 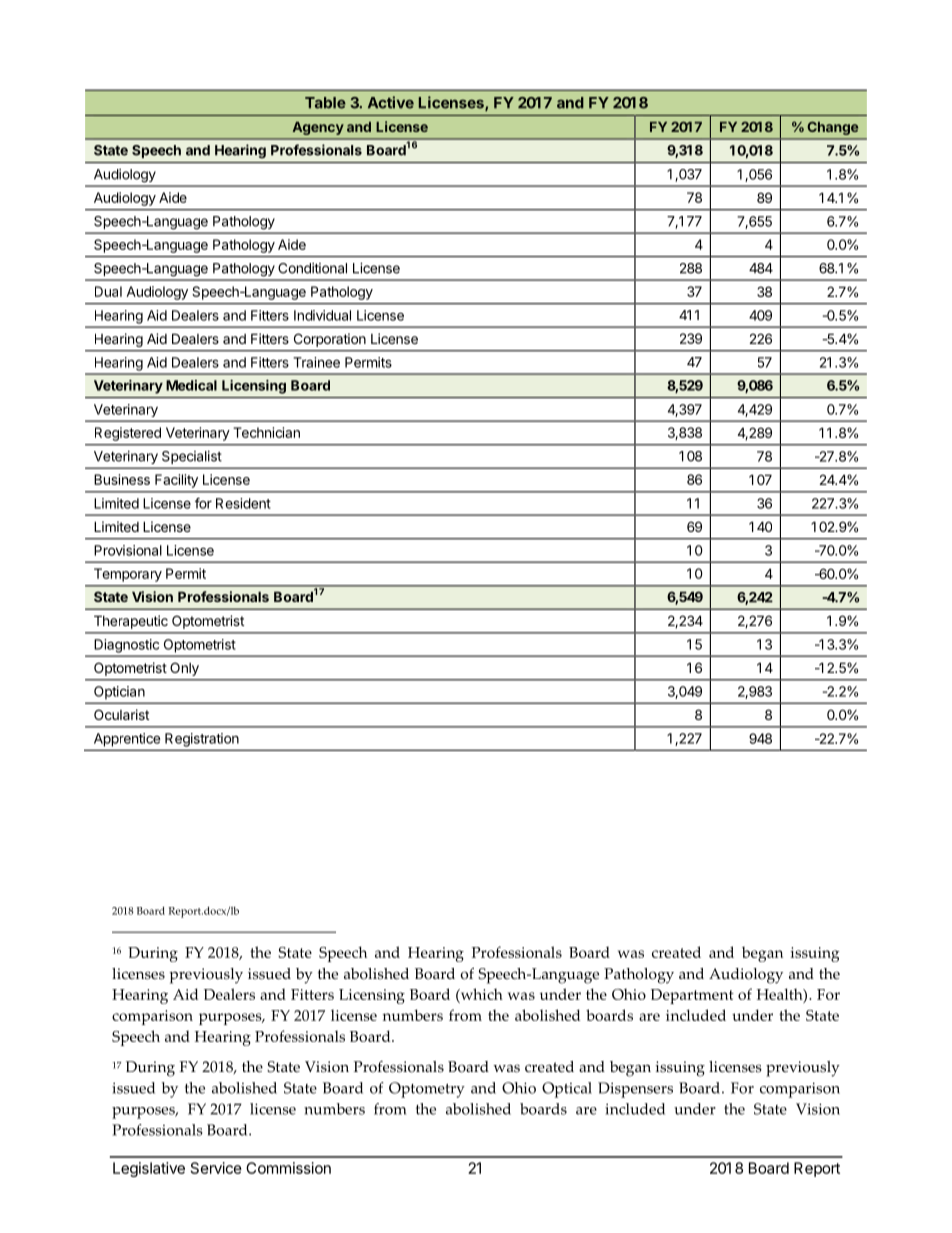 I want to click on Service, so click(x=216, y=1168).
